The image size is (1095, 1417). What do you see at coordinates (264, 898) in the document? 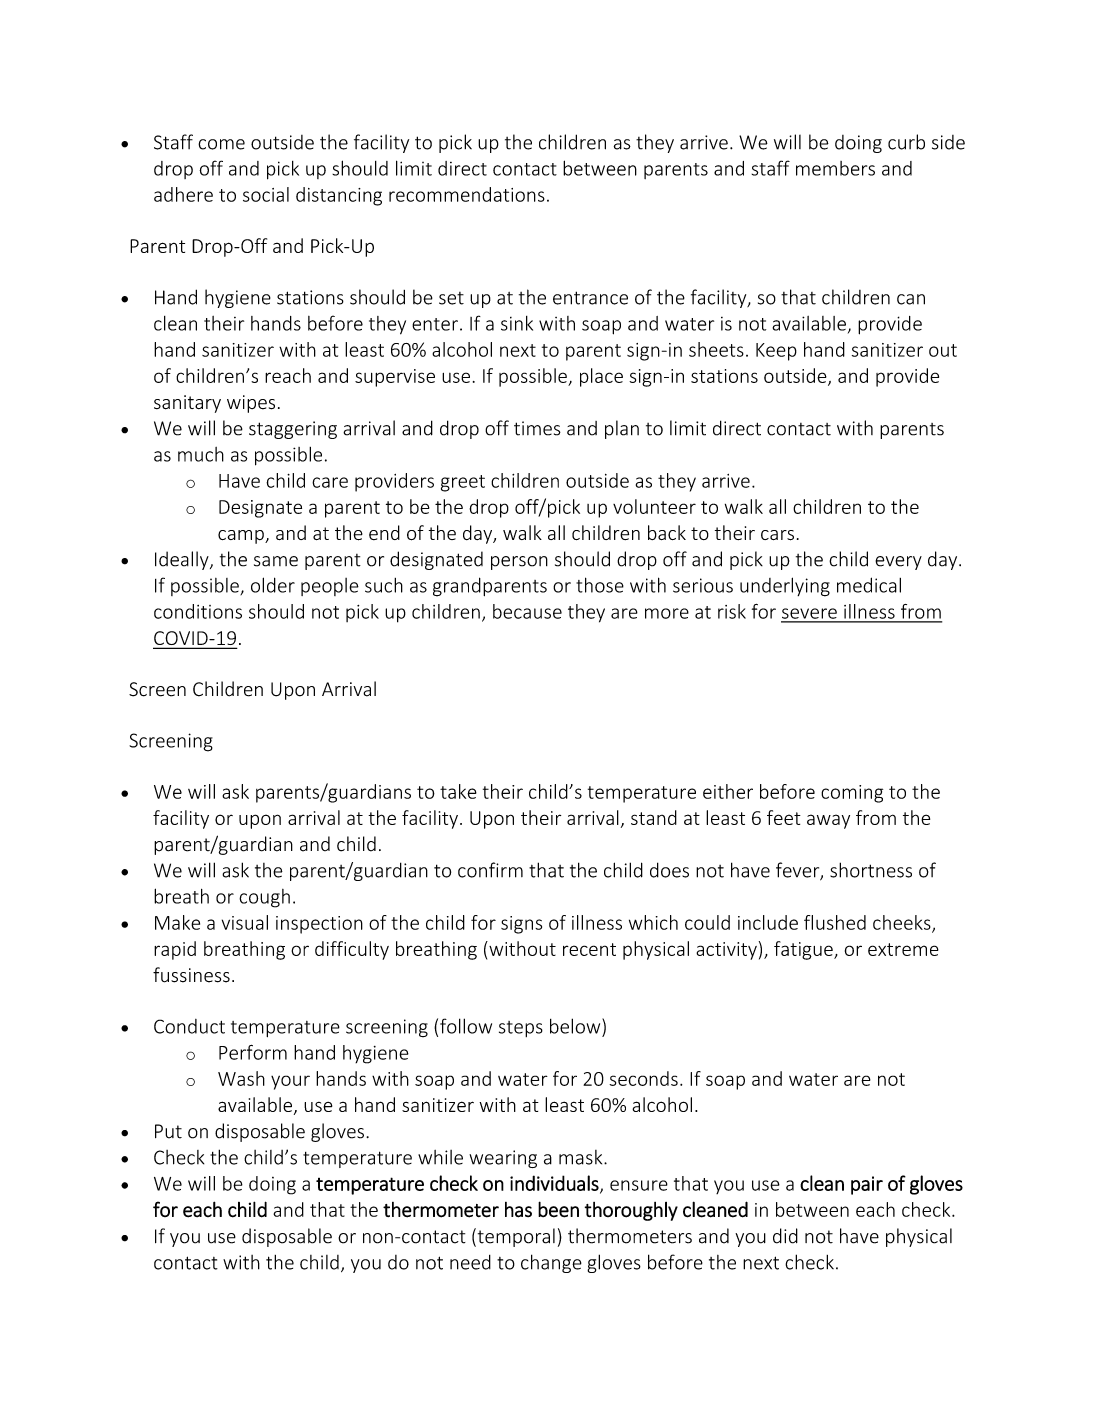
I see `cough` at bounding box center [264, 898].
